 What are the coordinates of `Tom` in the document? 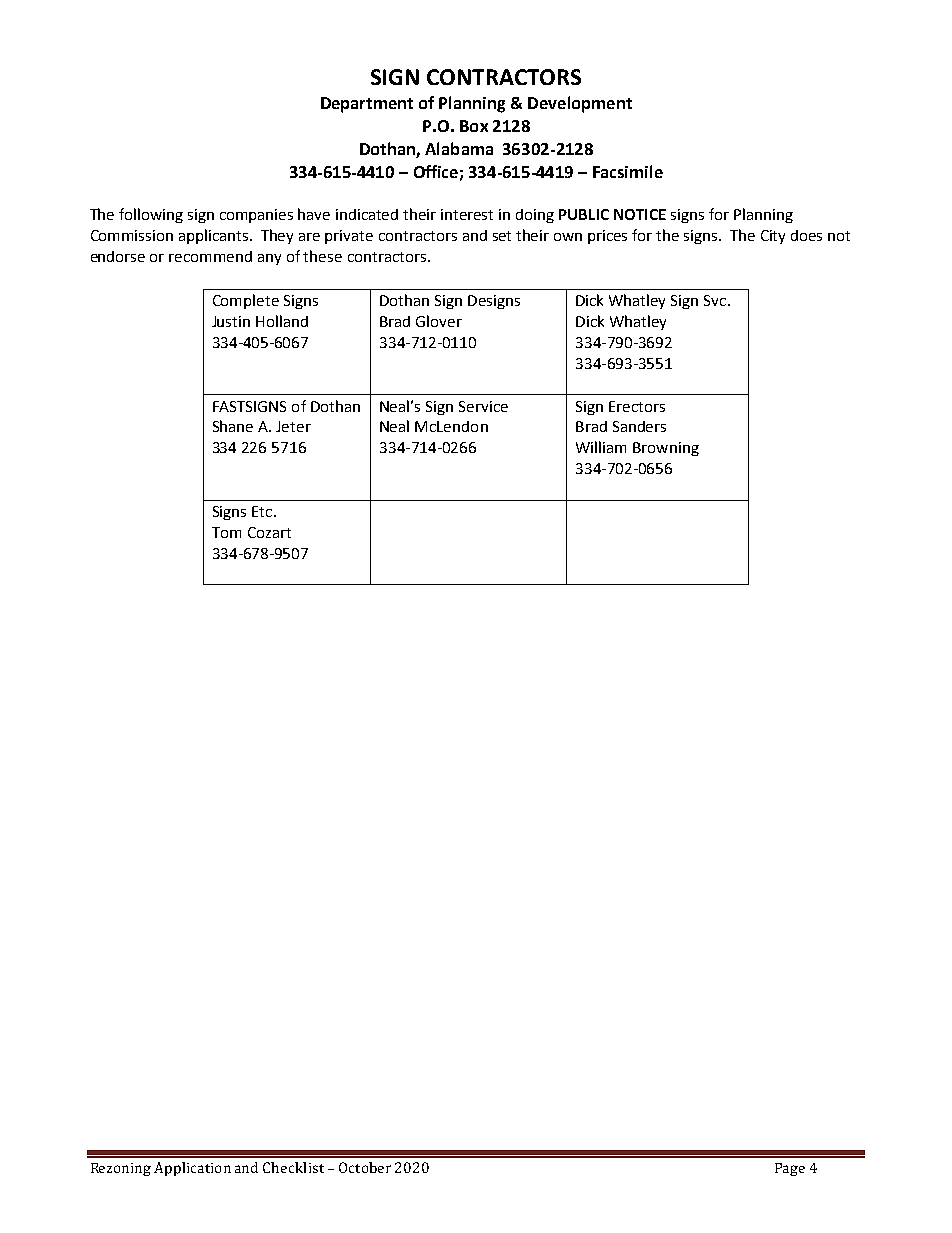 It's located at (226, 532).
